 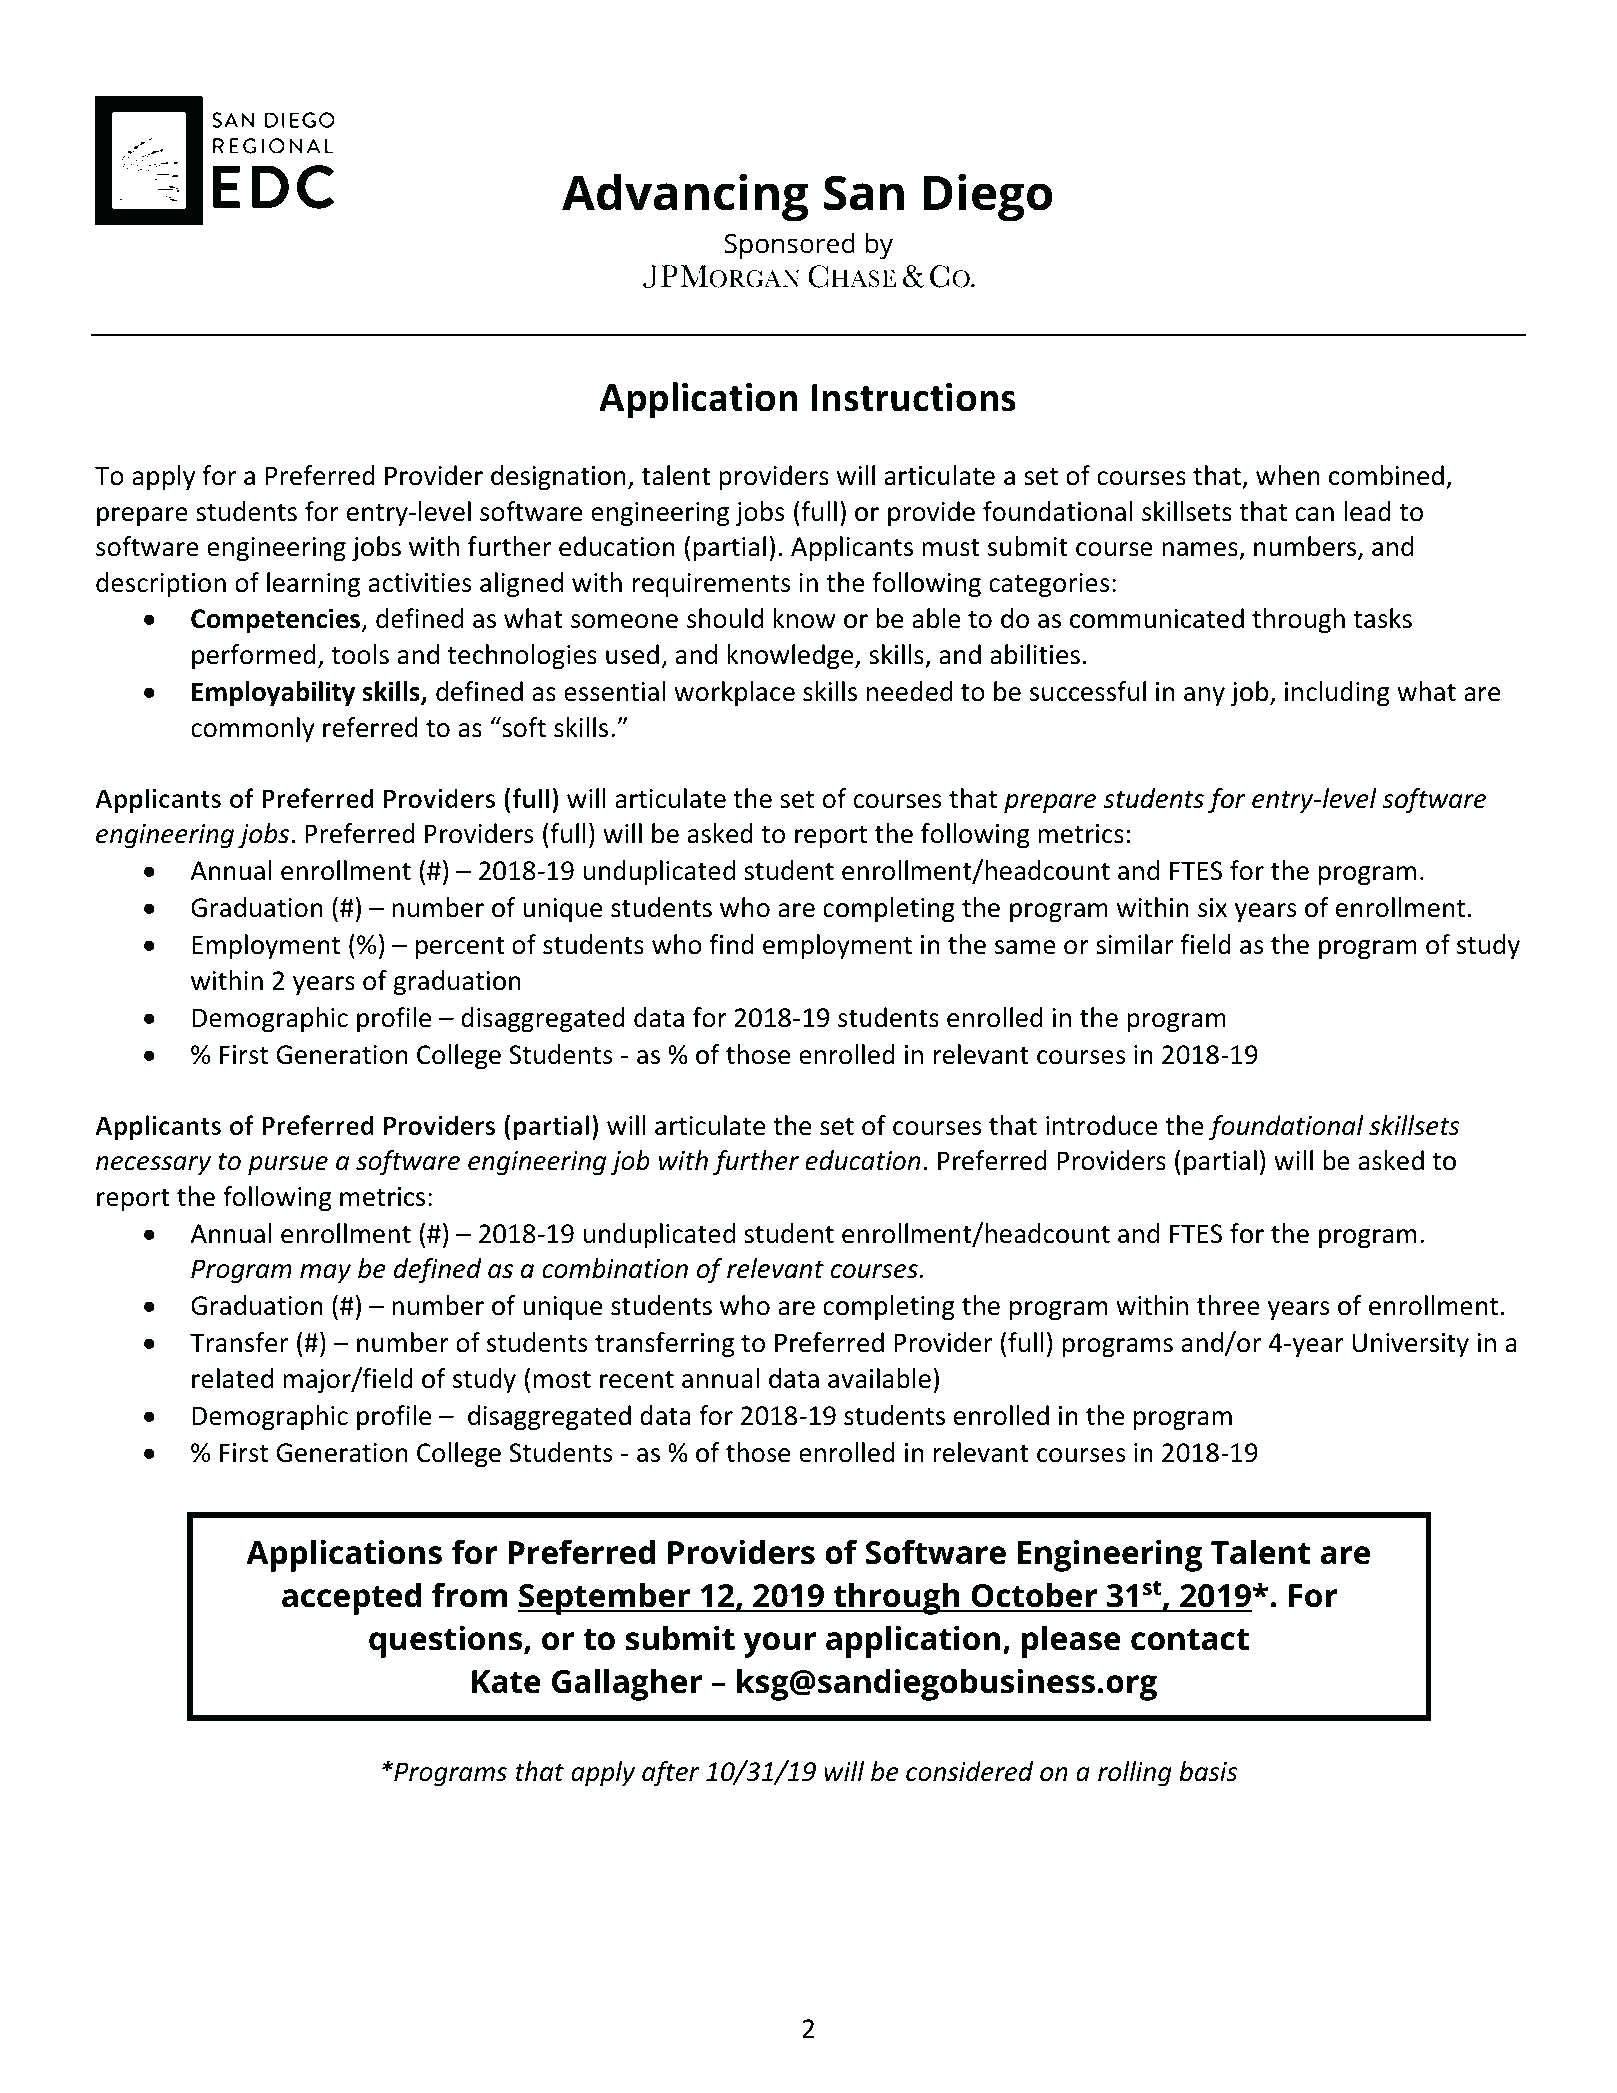 What do you see at coordinates (1208, 1771) in the screenshot?
I see `basis` at bounding box center [1208, 1771].
